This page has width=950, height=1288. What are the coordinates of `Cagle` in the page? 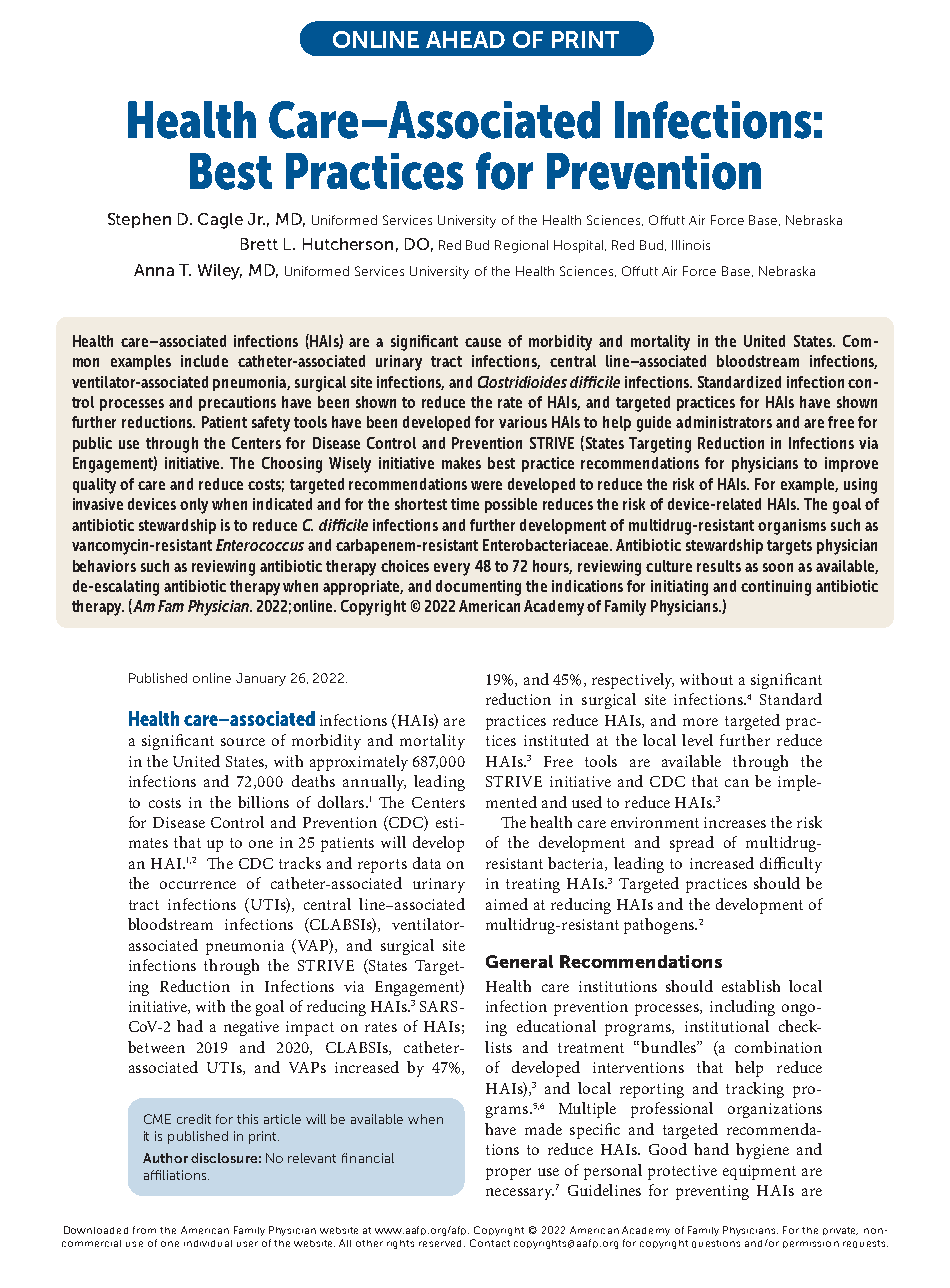 It's located at (220, 221).
